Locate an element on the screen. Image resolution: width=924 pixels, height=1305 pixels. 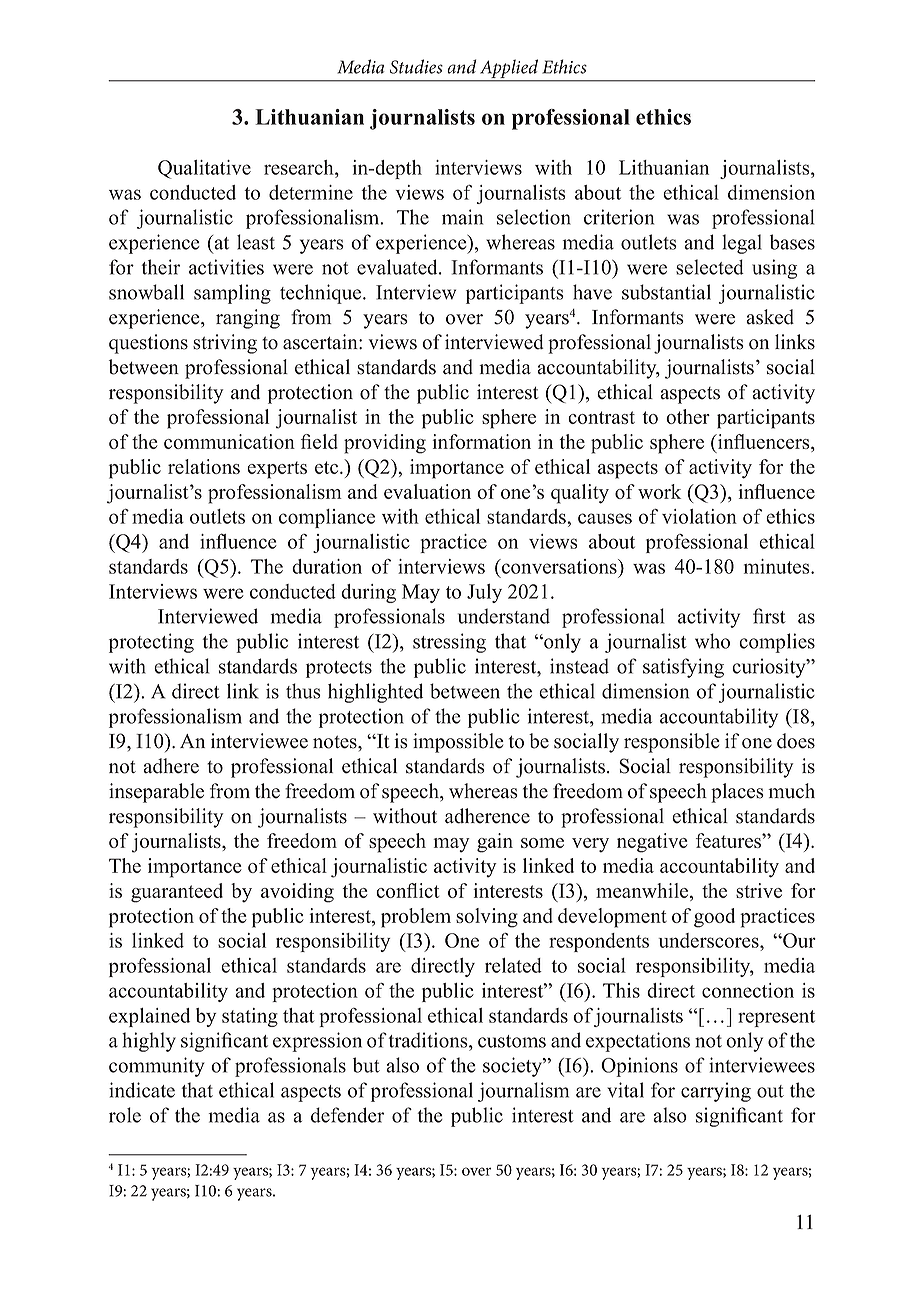
community is located at coordinates (157, 1067).
